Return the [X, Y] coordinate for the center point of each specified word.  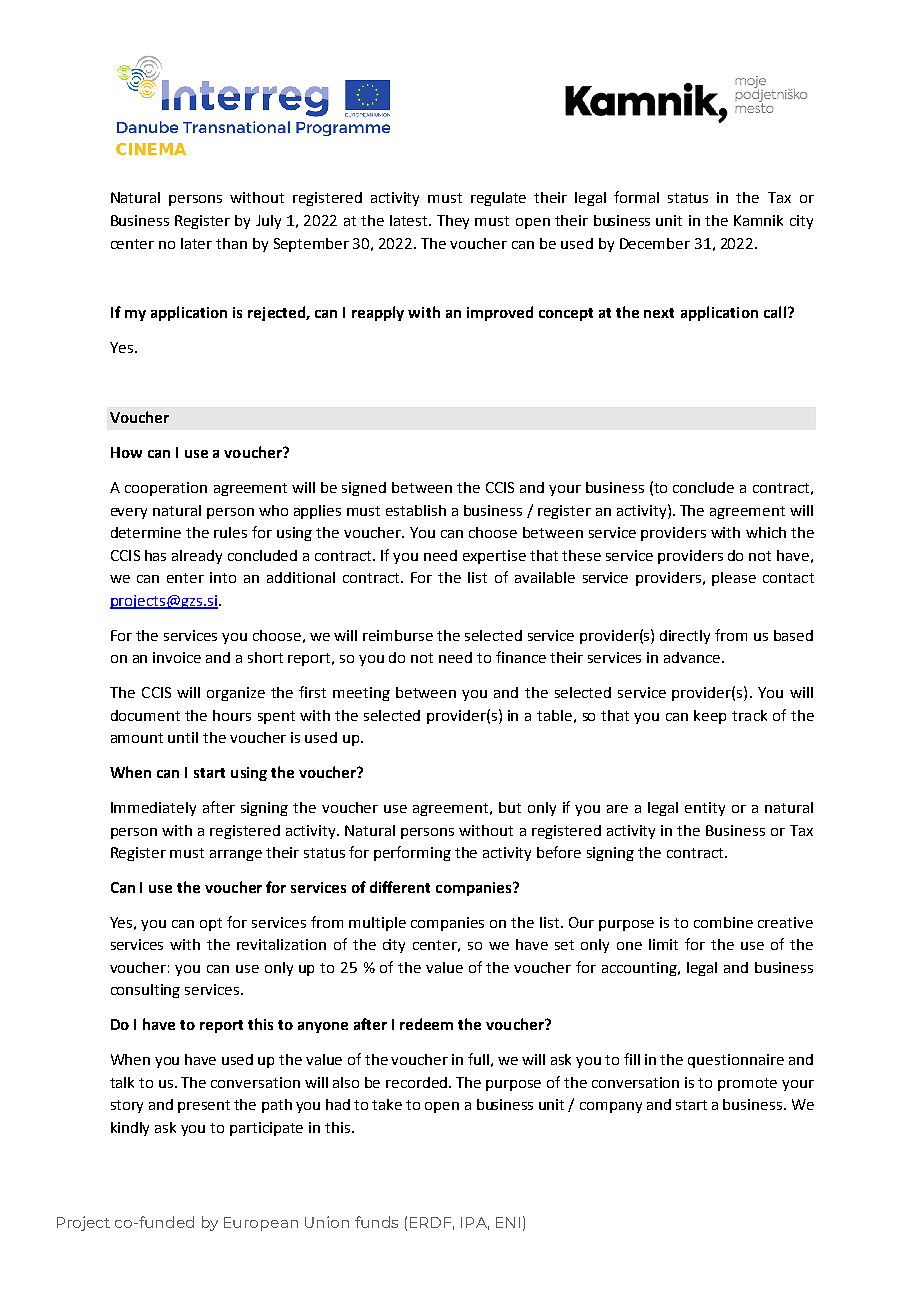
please [734, 579]
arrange [236, 855]
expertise [494, 557]
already [197, 557]
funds [376, 1222]
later [196, 243]
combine [723, 922]
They [453, 222]
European [261, 1224]
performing [412, 853]
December [655, 243]
